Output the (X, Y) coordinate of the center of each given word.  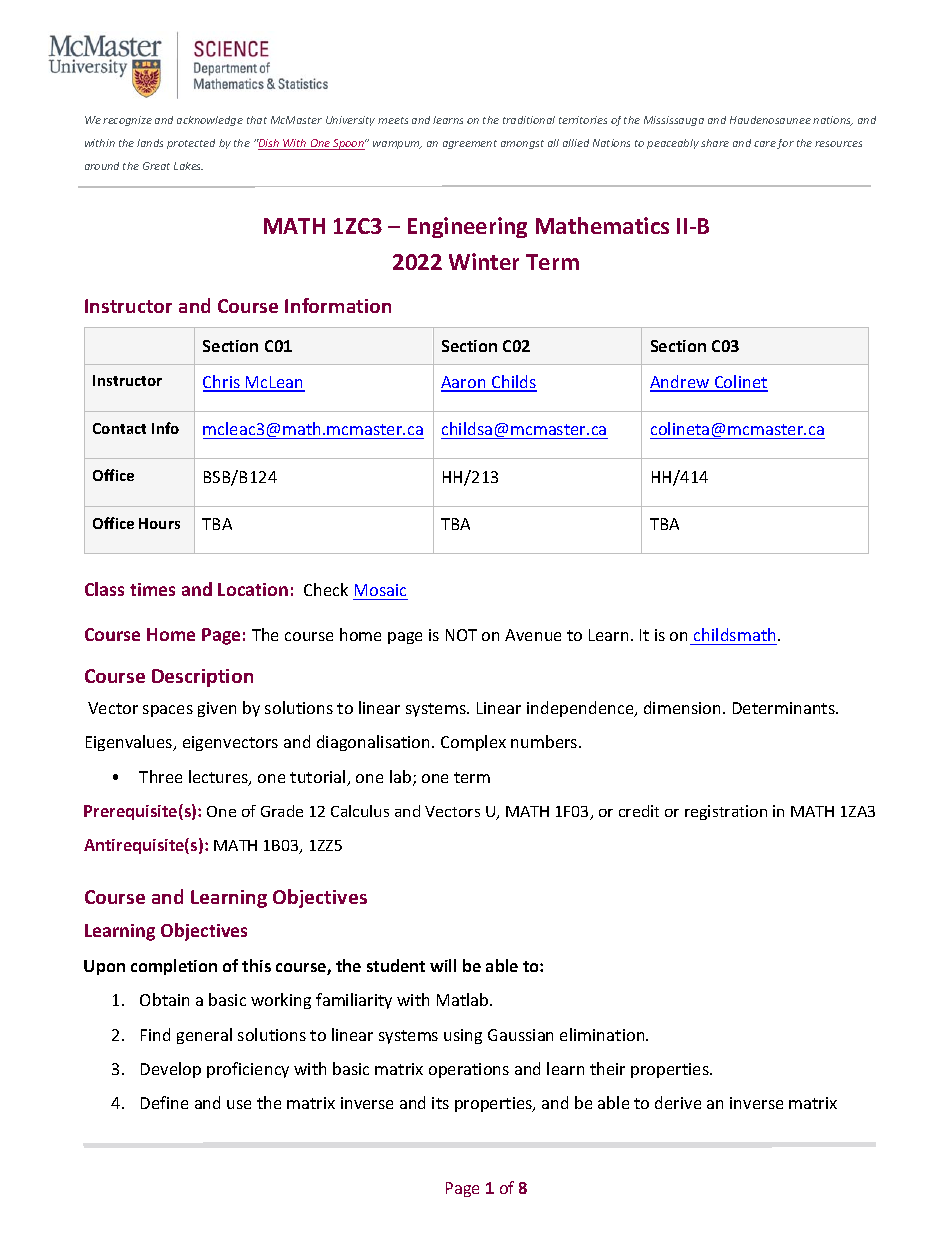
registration (726, 812)
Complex (473, 743)
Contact (119, 428)
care (765, 144)
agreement (470, 144)
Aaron (464, 383)
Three (160, 776)
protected (191, 144)
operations (469, 1070)
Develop (171, 1070)
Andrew (681, 383)
